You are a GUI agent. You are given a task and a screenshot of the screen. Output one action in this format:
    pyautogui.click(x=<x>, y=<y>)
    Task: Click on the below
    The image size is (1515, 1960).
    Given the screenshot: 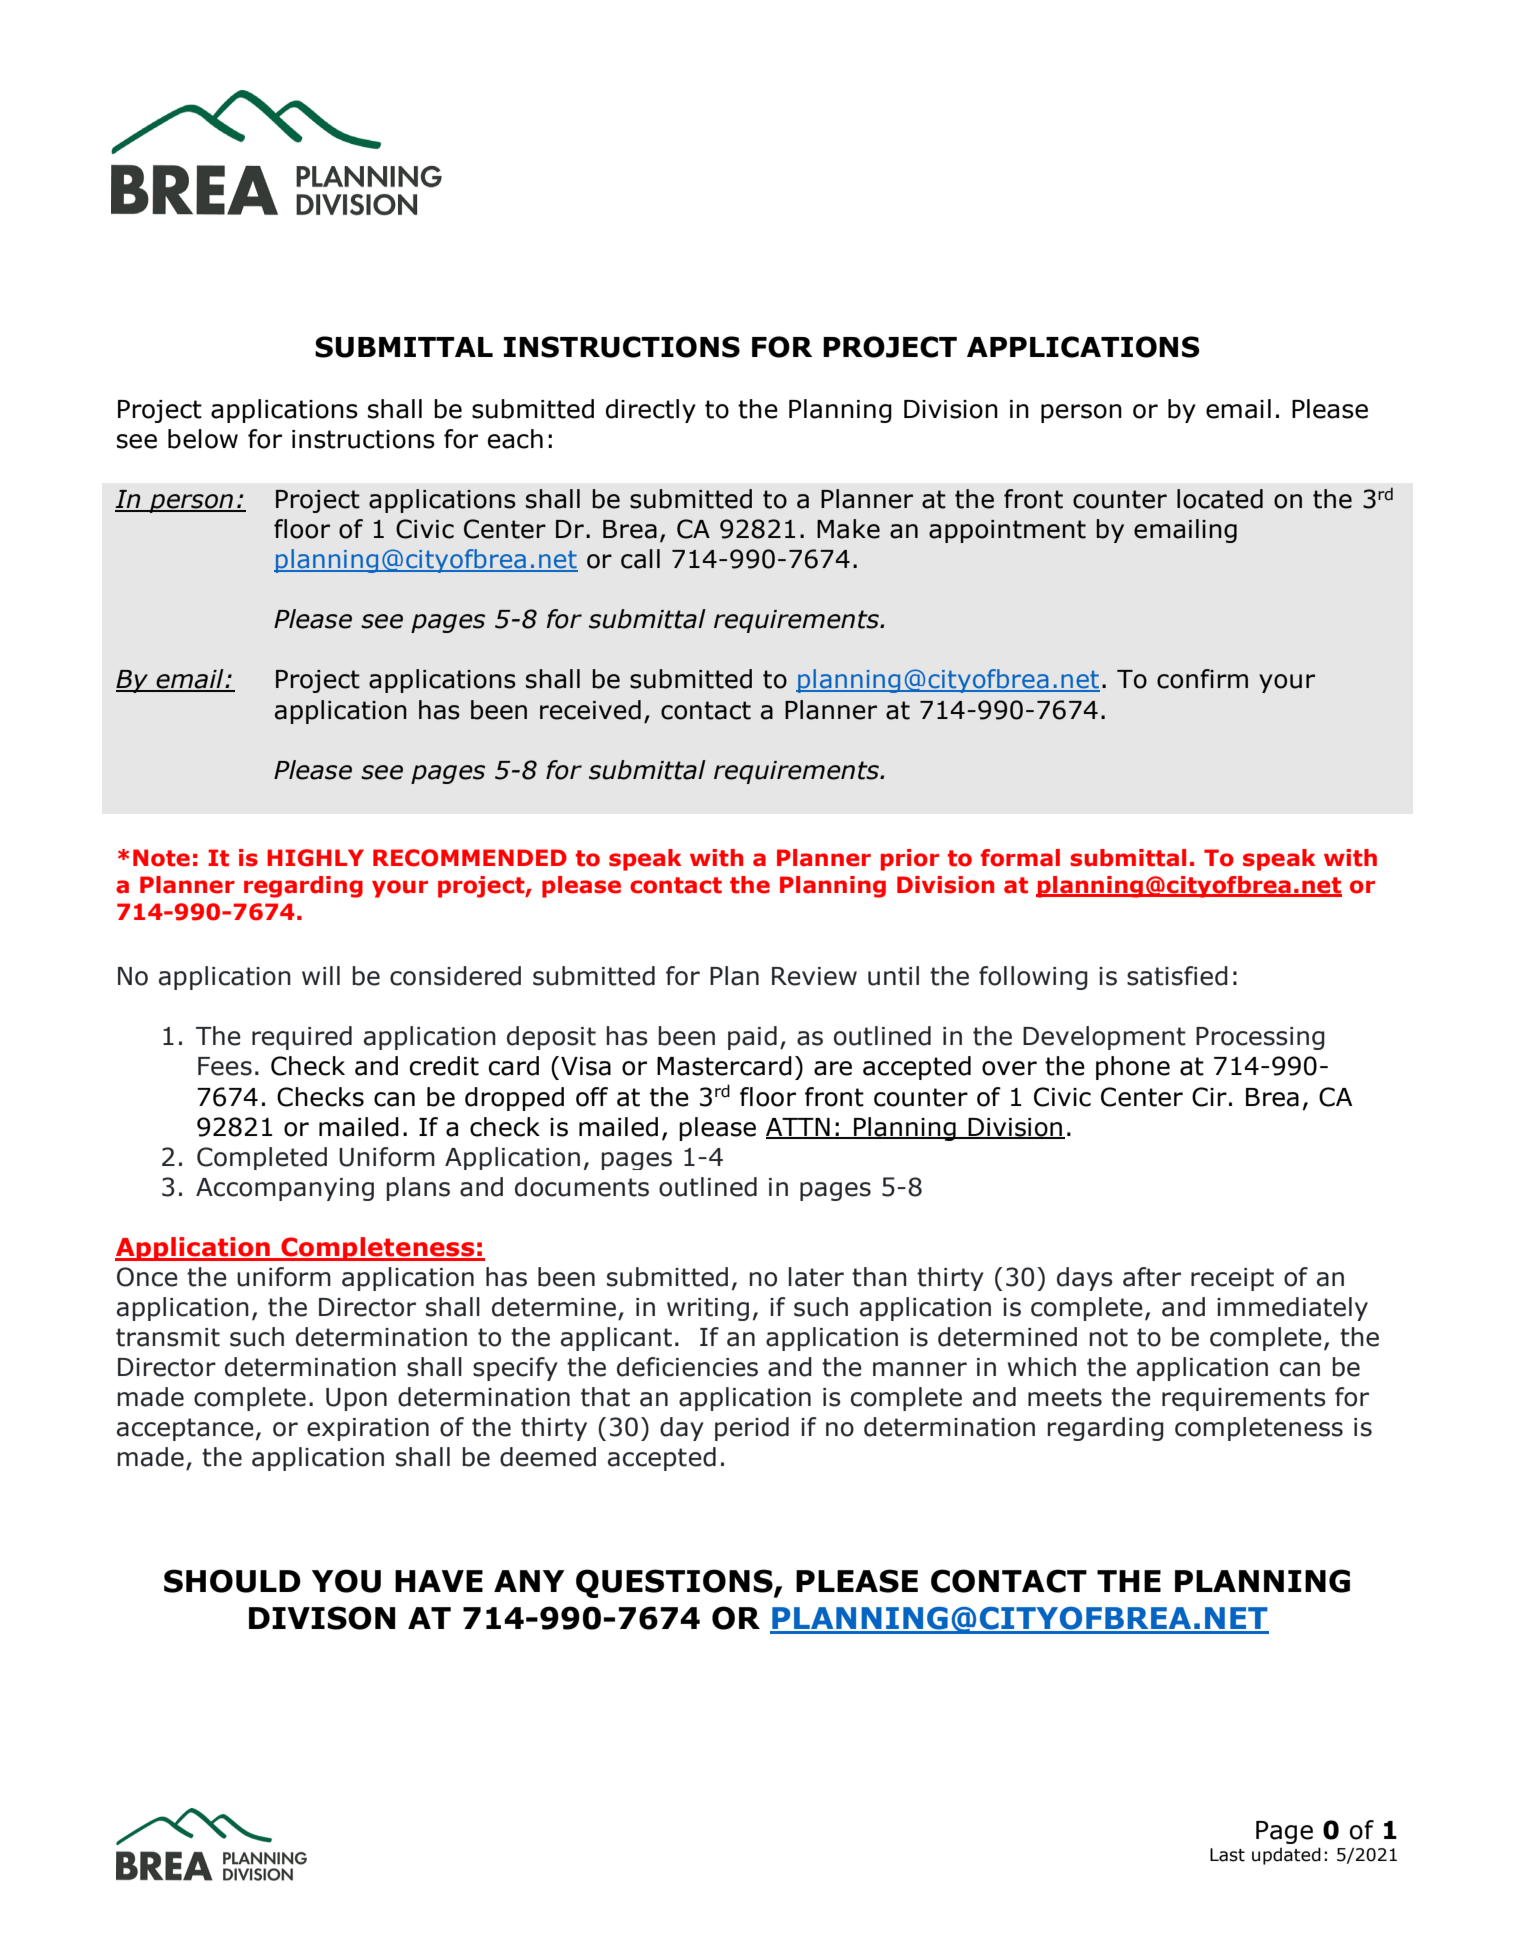 What is the action you would take?
    pyautogui.click(x=203, y=439)
